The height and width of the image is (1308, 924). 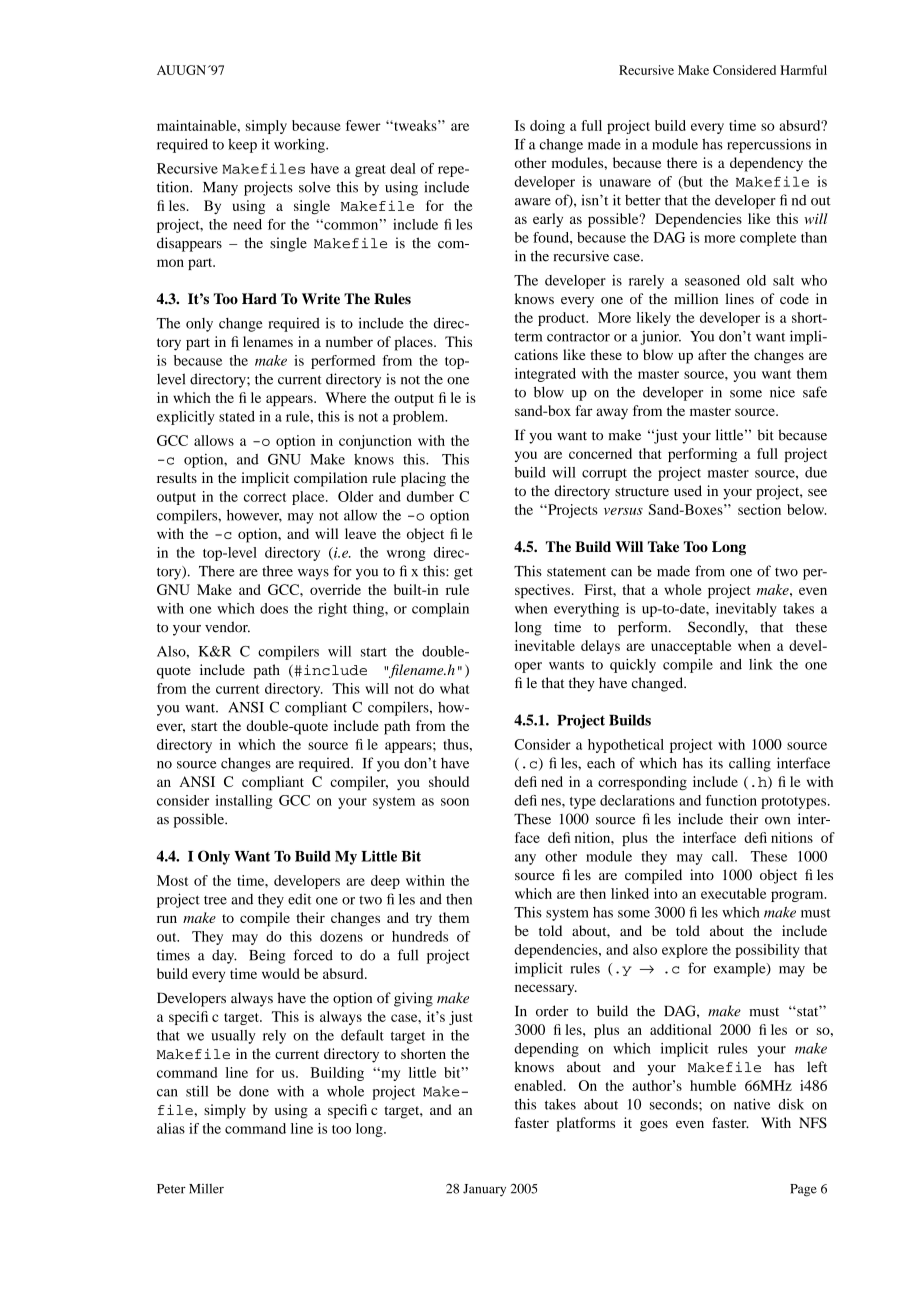 What do you see at coordinates (265, 497) in the image?
I see `correct` at bounding box center [265, 497].
